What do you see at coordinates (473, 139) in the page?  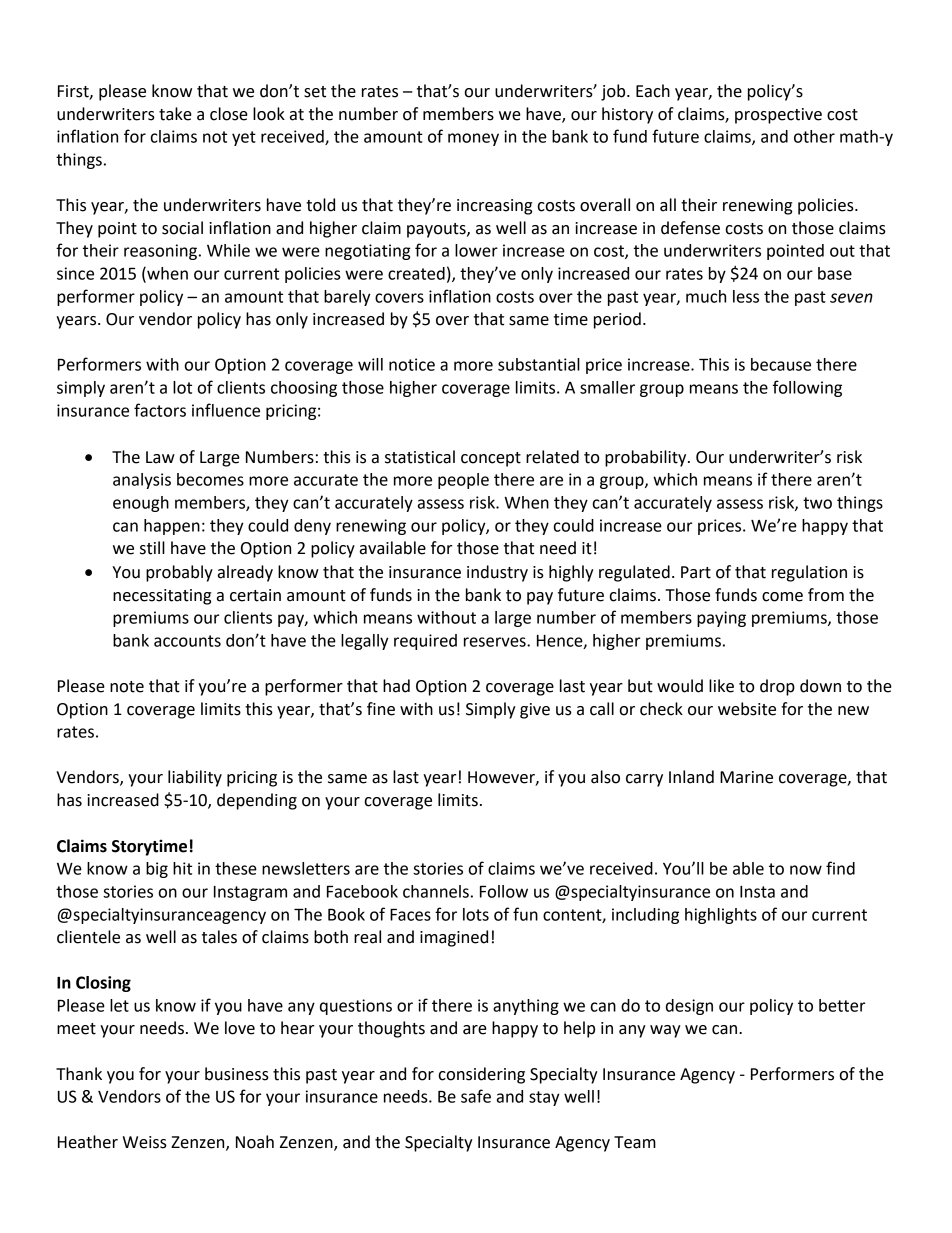 I see `money` at bounding box center [473, 139].
